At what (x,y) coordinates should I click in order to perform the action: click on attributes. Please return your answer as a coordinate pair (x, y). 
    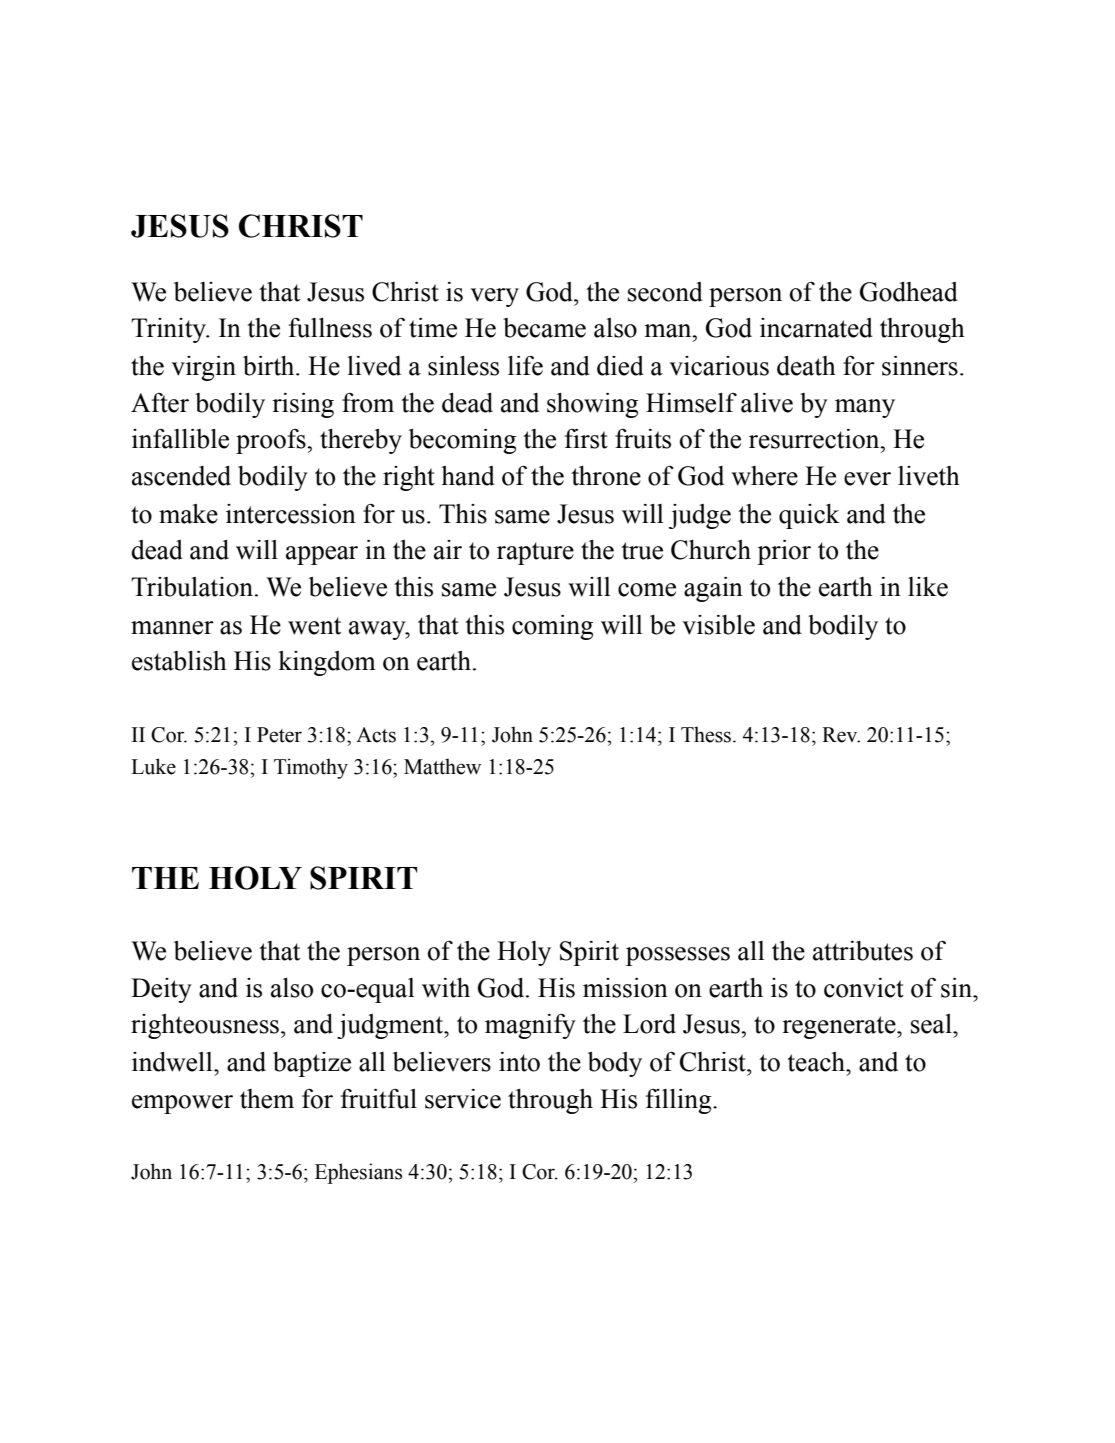
    Looking at the image, I should click on (863, 951).
